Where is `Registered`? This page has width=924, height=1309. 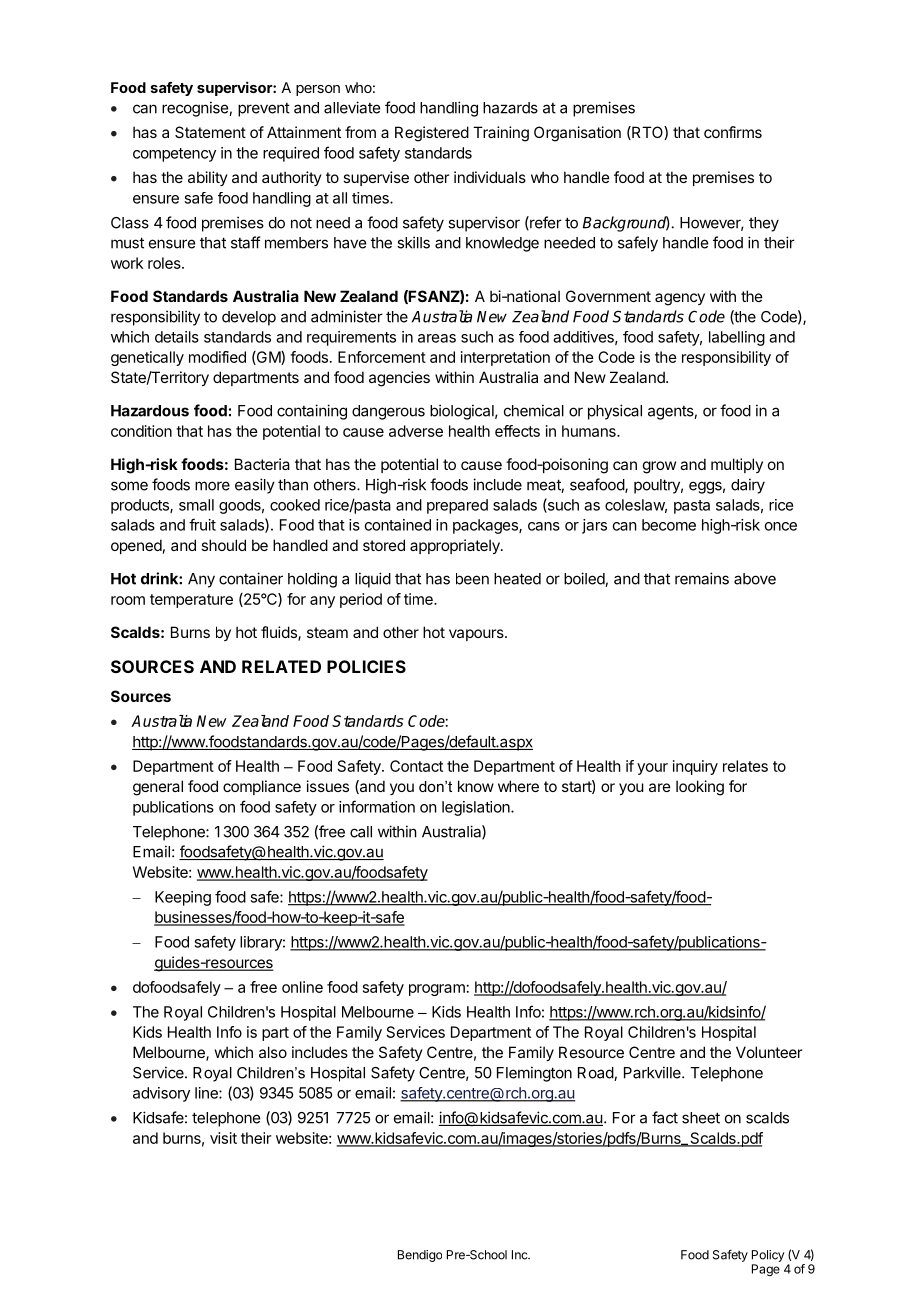 Registered is located at coordinates (432, 134).
